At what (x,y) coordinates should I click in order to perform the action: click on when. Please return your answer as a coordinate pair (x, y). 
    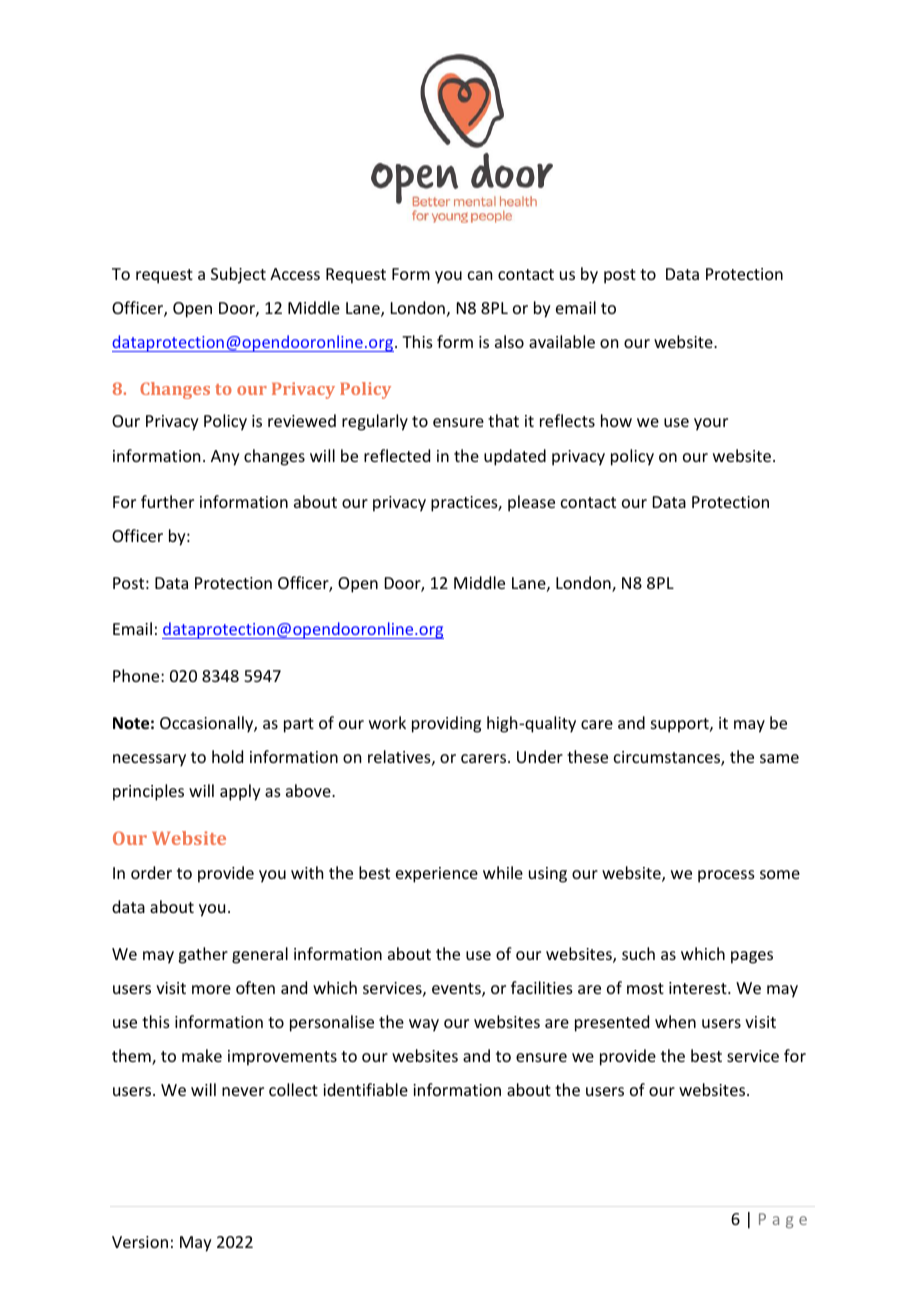
    Looking at the image, I should click on (675, 1021).
